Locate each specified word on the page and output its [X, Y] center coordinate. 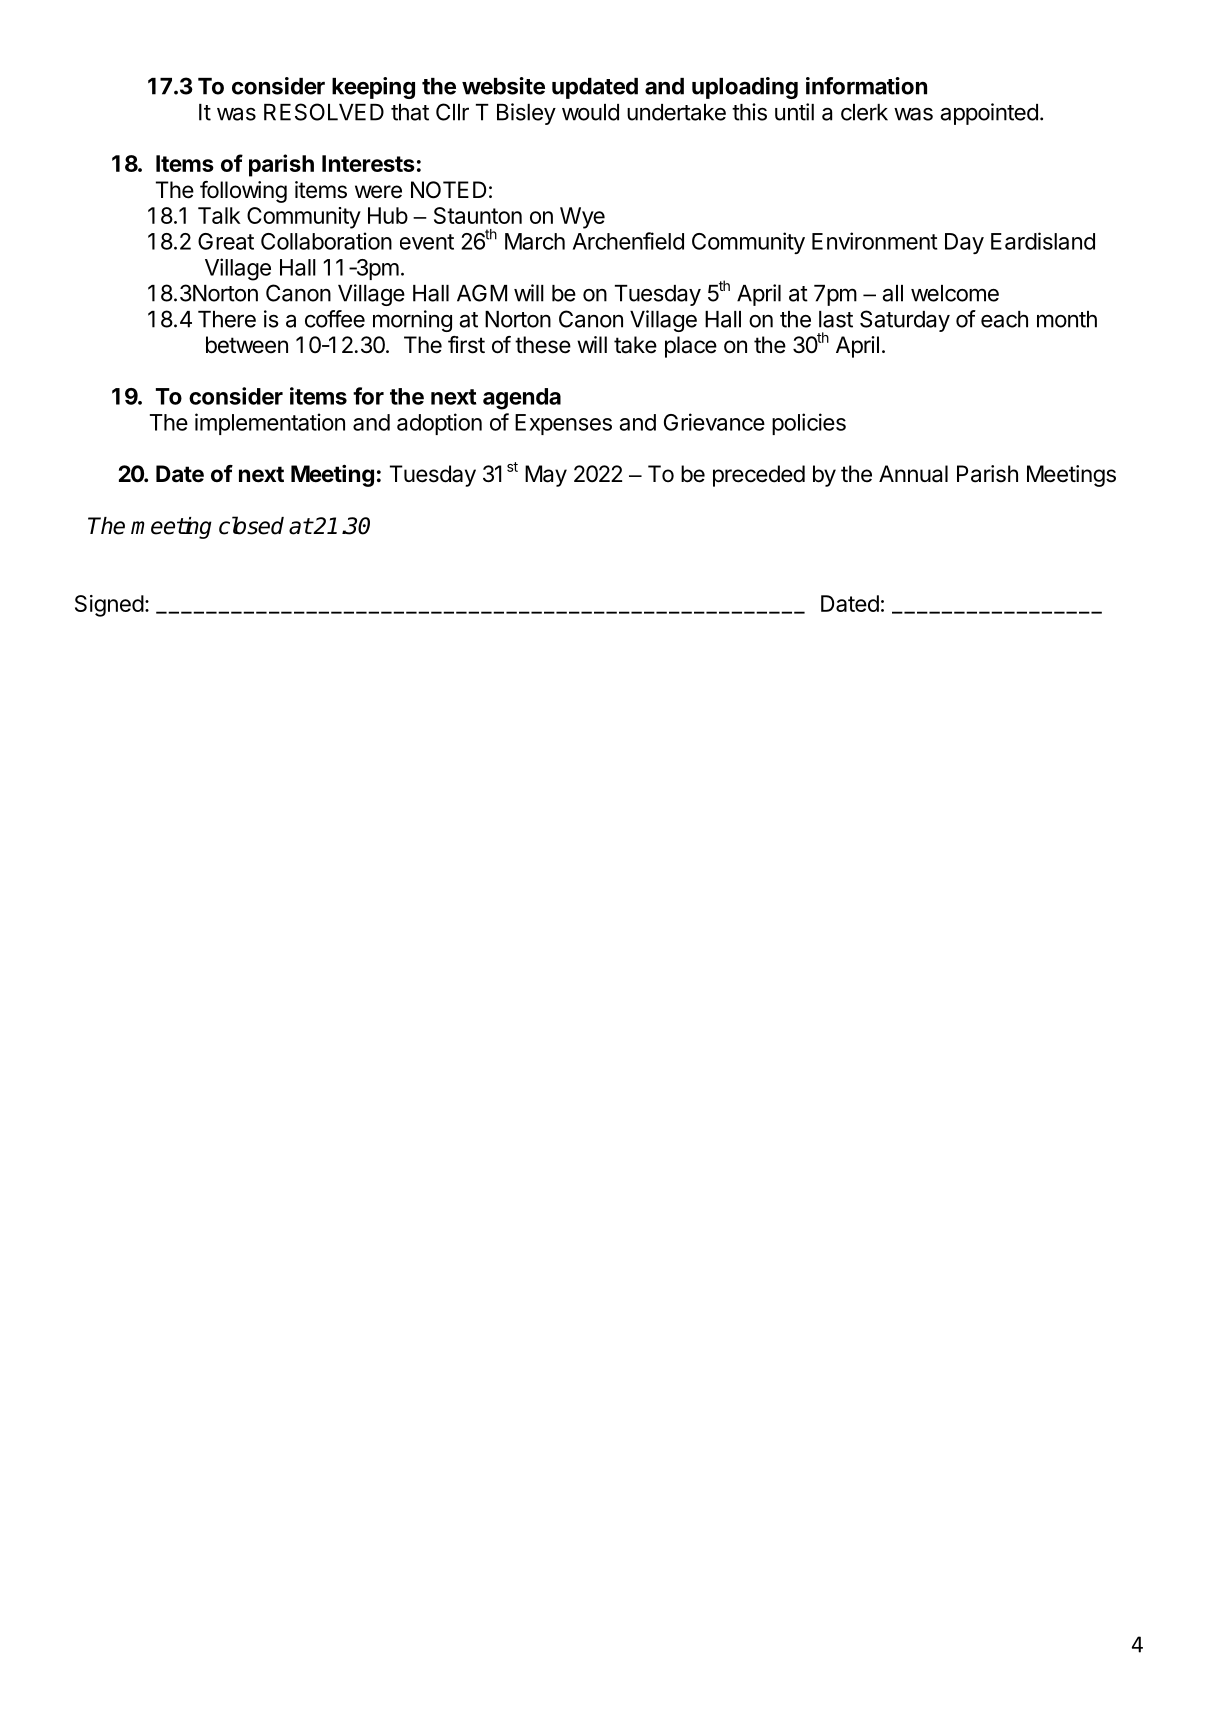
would [590, 112]
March [535, 241]
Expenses [563, 424]
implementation [270, 424]
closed [251, 525]
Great [226, 241]
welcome [955, 293]
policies [809, 424]
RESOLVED [324, 112]
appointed [989, 114]
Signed [109, 606]
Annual [913, 474]
